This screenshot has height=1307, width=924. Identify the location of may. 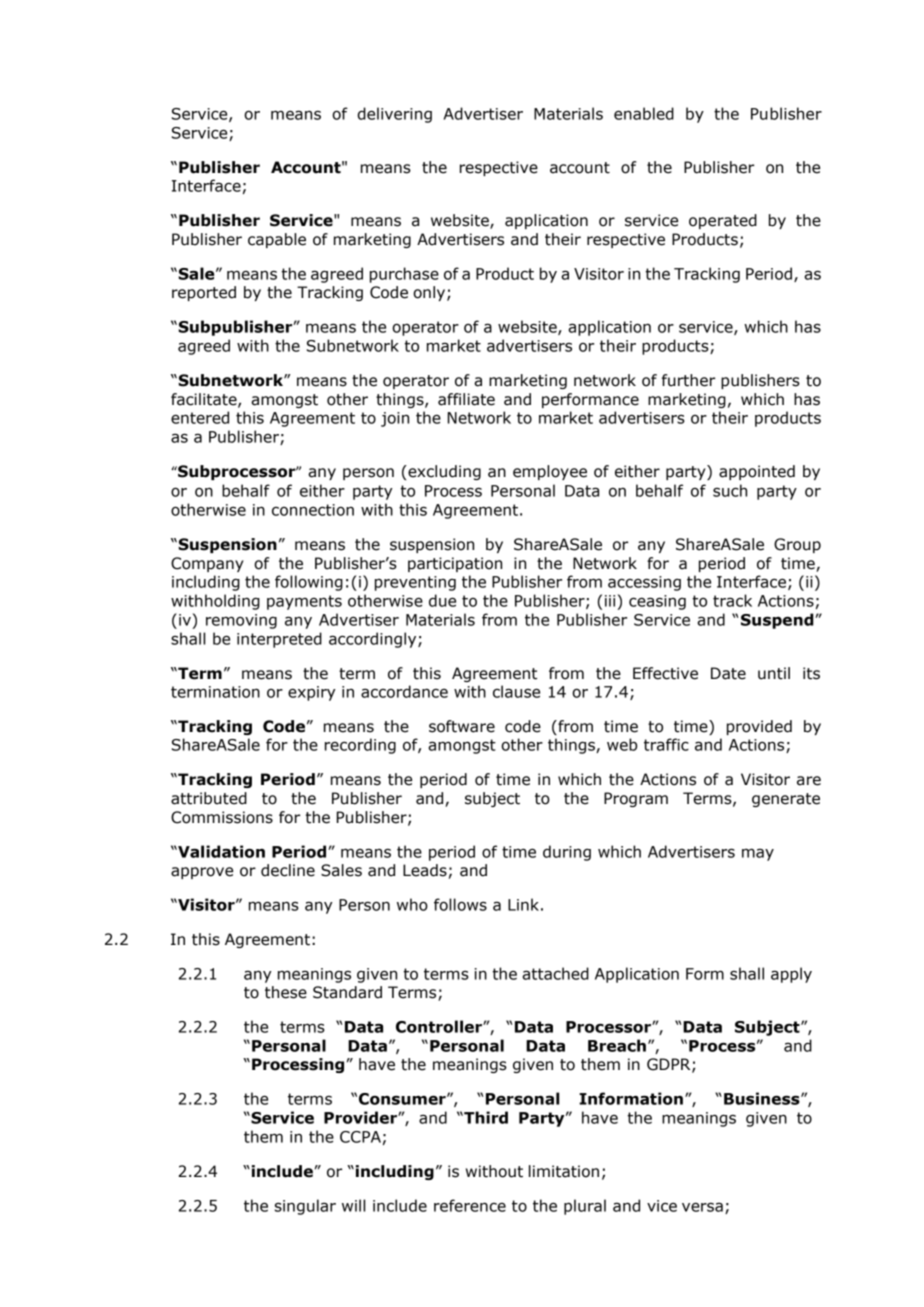
(758, 855).
